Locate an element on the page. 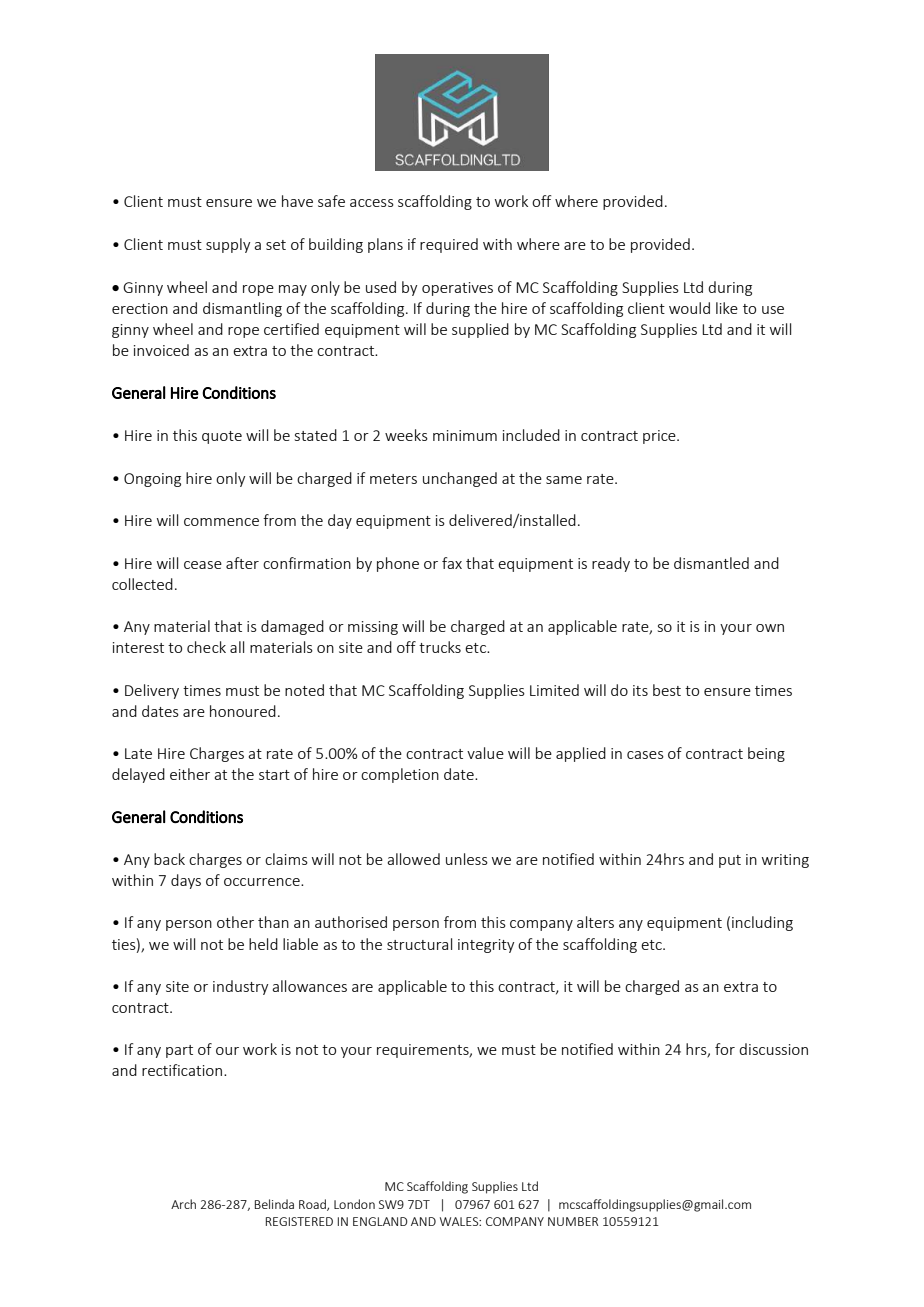  best is located at coordinates (667, 690).
